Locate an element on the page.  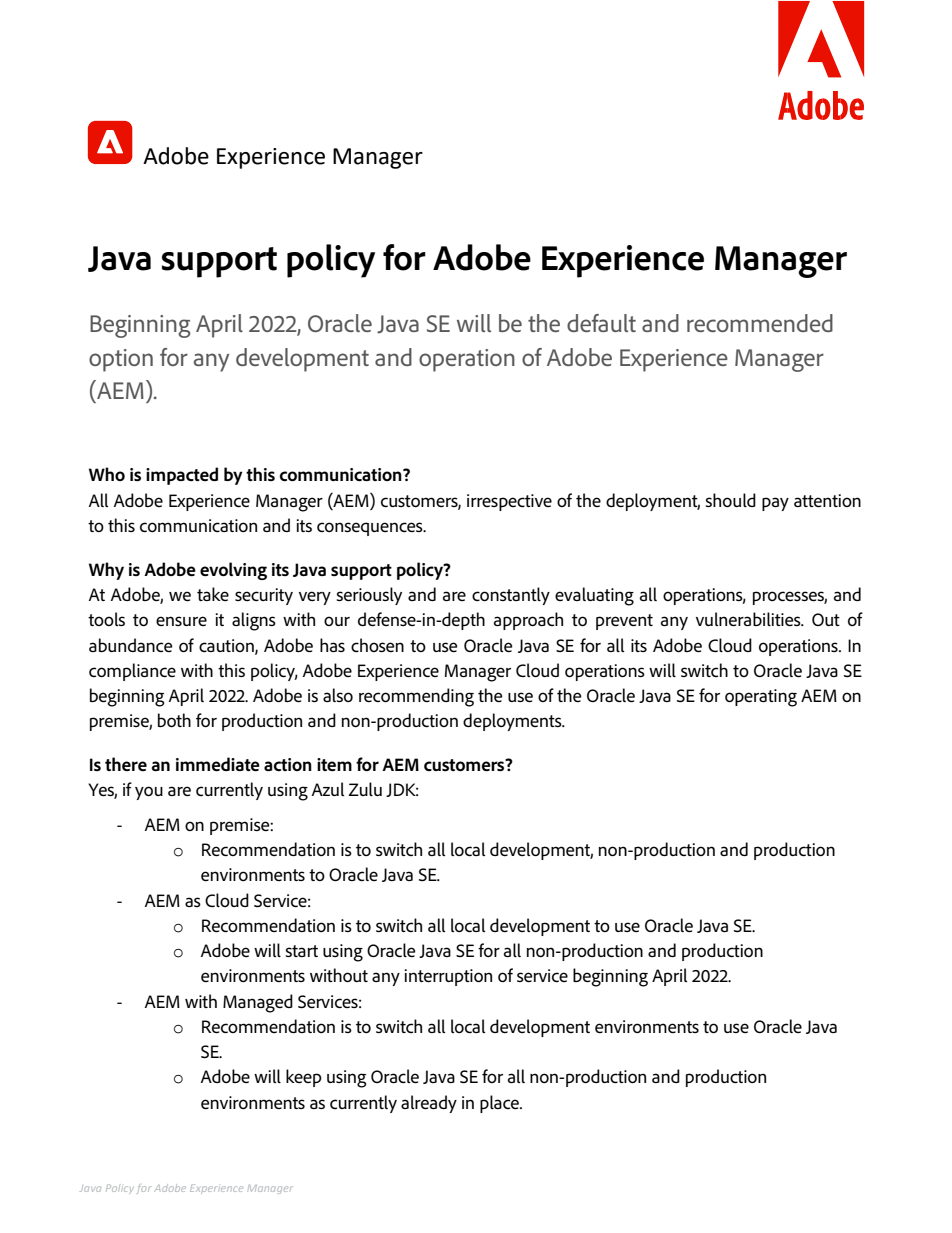
place is located at coordinates (500, 1104).
